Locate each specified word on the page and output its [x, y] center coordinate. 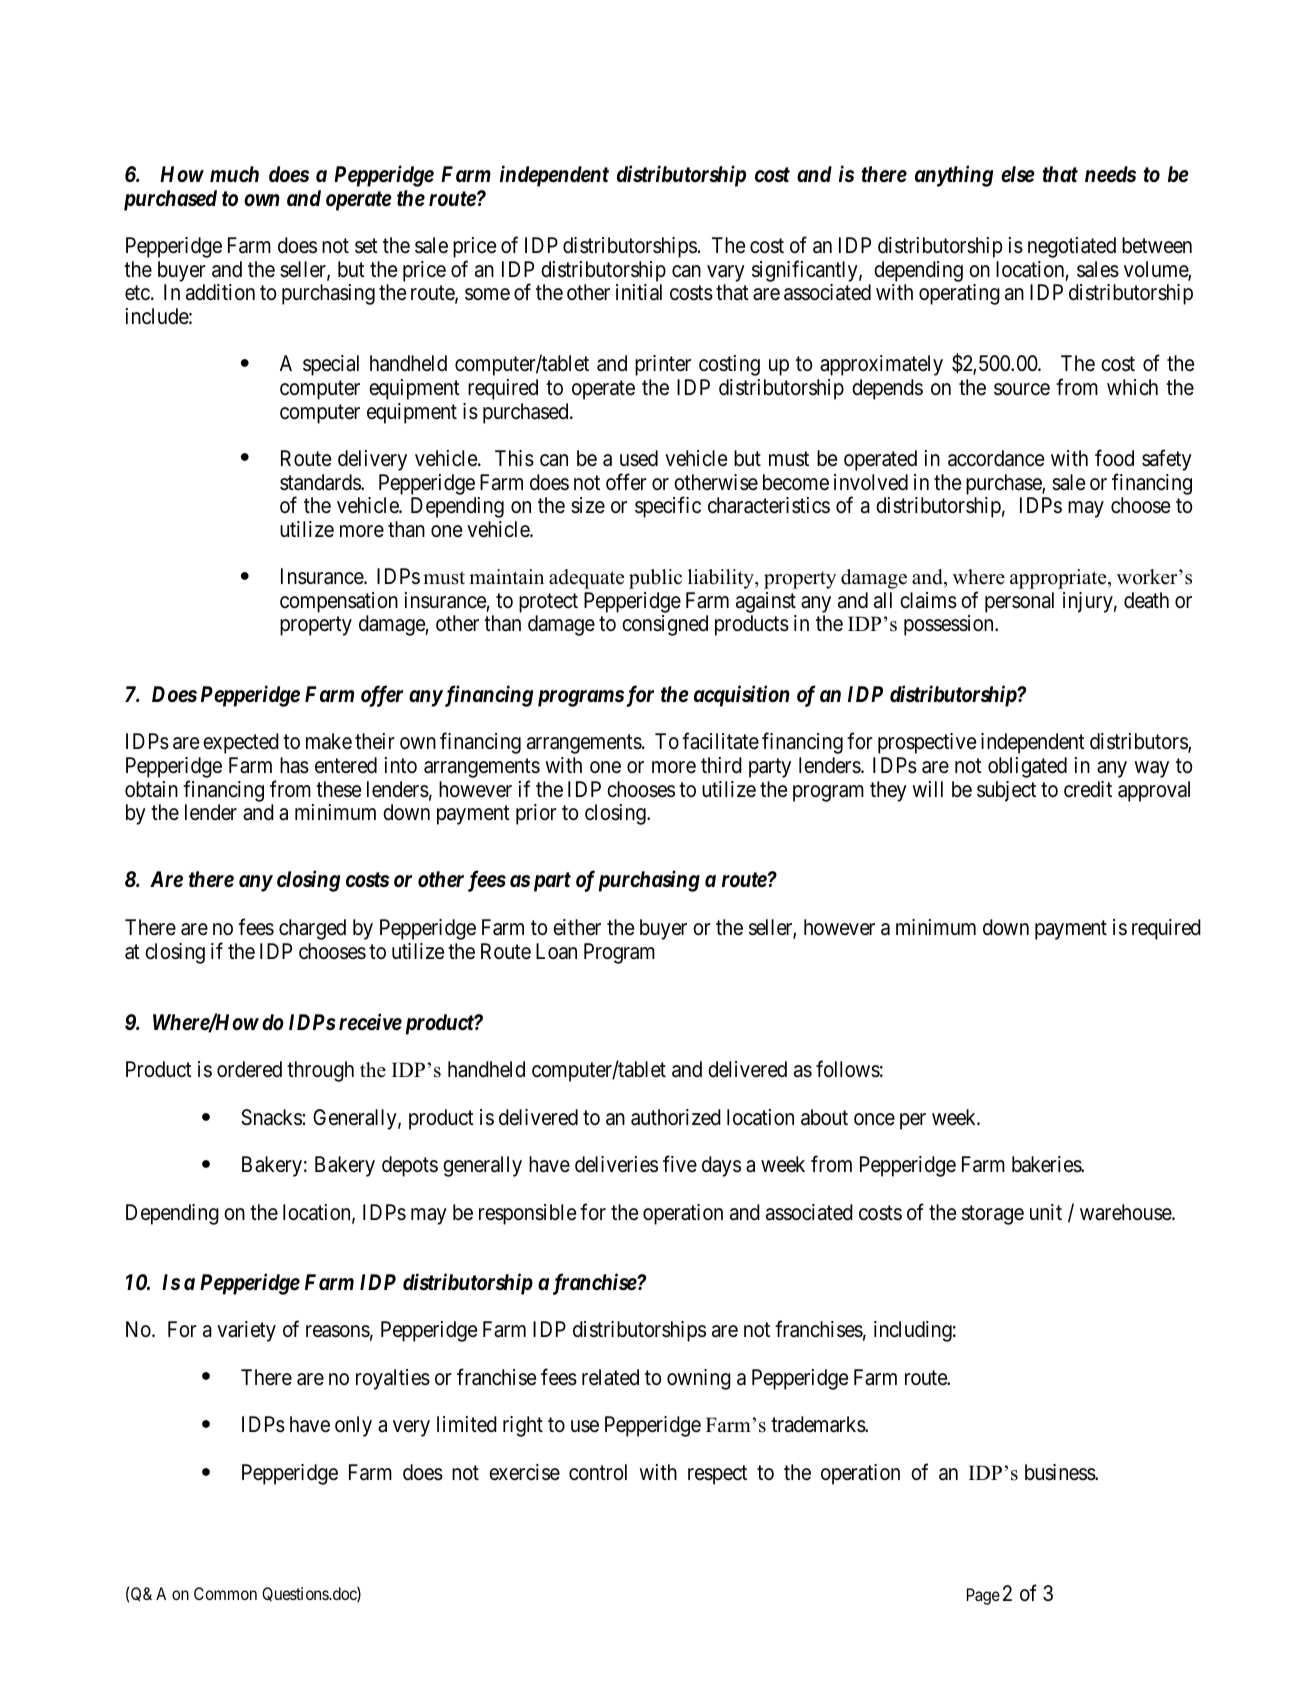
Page [983, 1596]
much [234, 174]
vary [726, 273]
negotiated [1072, 247]
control [598, 1472]
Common [225, 1593]
